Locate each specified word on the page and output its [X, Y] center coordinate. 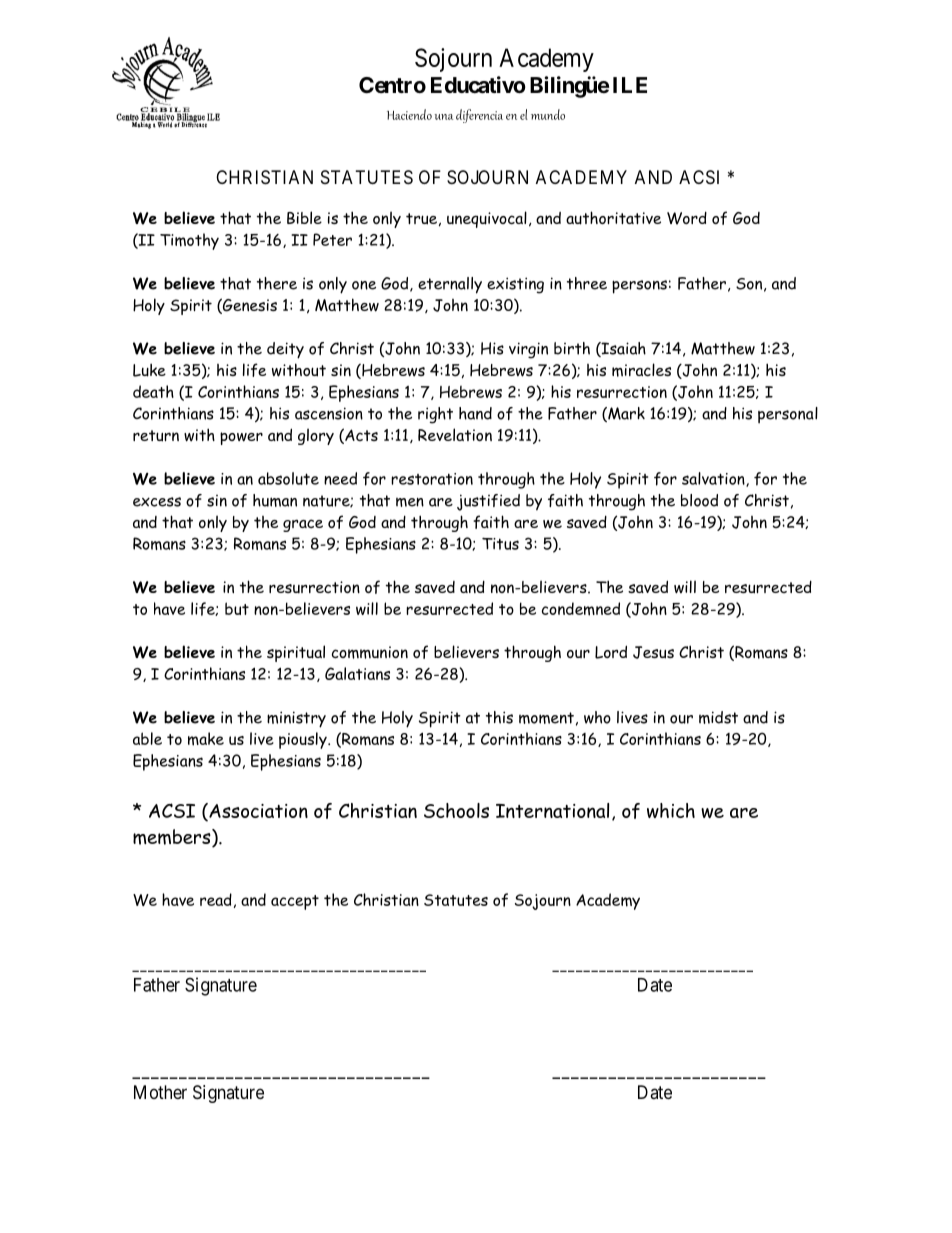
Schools [456, 810]
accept [295, 902]
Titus [500, 544]
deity [285, 350]
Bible [304, 217]
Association [257, 812]
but [237, 608]
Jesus [653, 652]
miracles [641, 370]
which [671, 810]
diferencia [479, 116]
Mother [160, 1092]
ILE [630, 85]
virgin [528, 350]
